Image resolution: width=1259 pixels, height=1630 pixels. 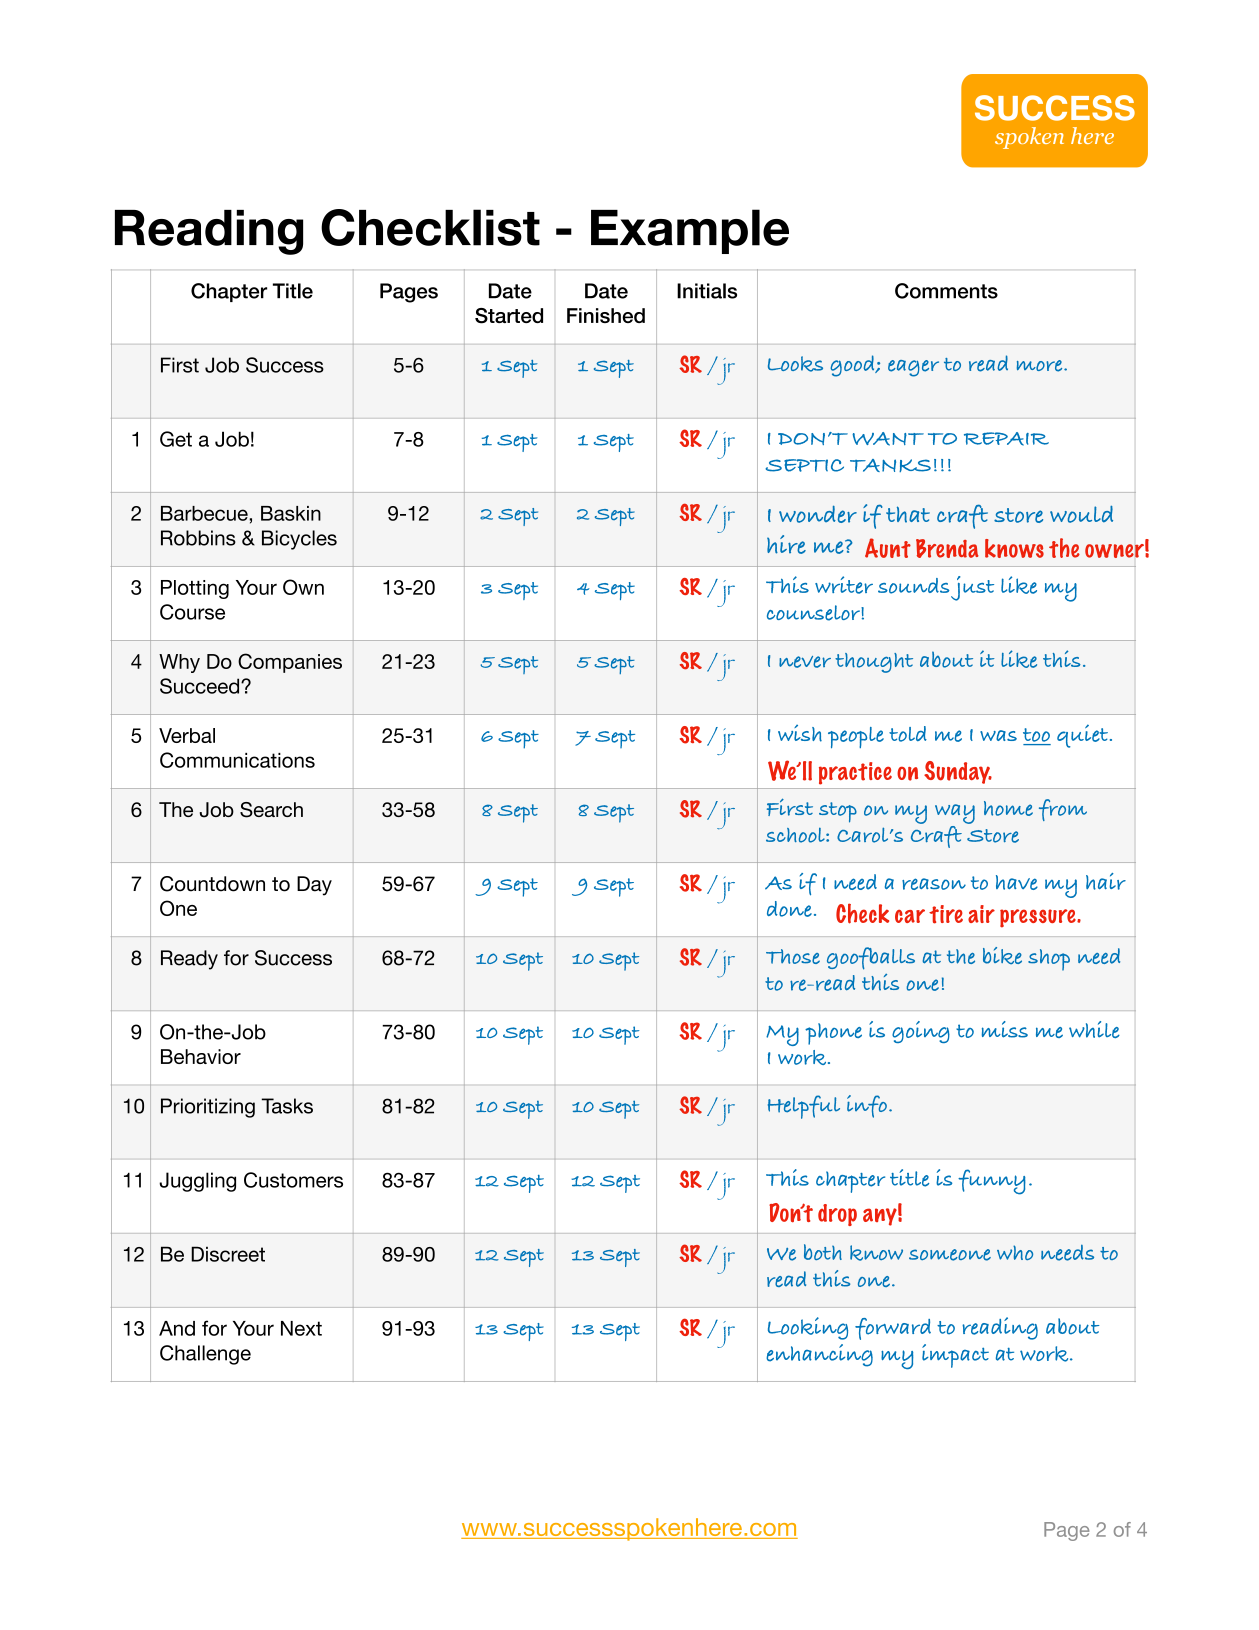 I want to click on home, so click(x=1008, y=808).
